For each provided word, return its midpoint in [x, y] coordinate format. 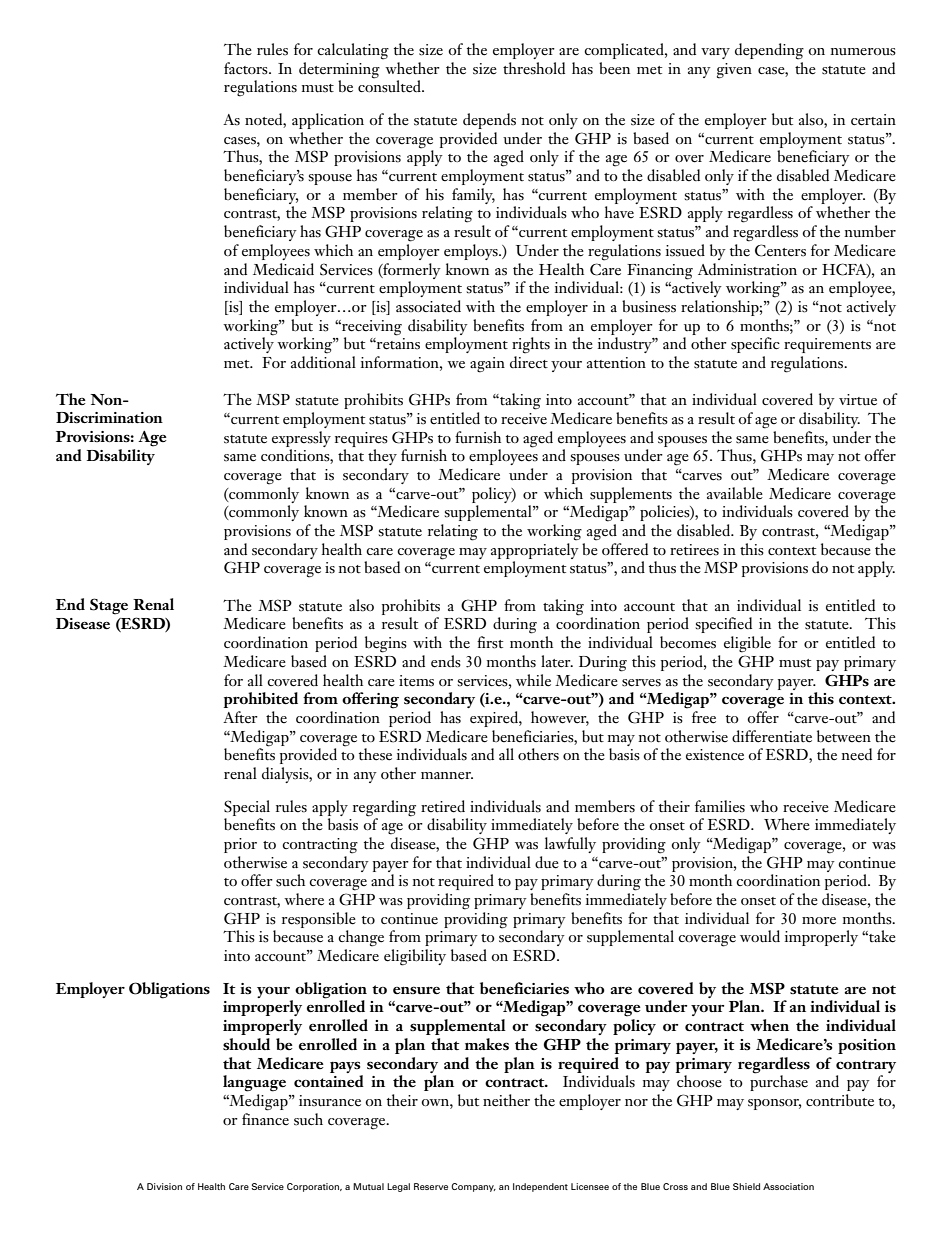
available [735, 493]
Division [164, 1186]
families [720, 806]
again [487, 365]
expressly [301, 439]
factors [247, 68]
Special [247, 808]
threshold [534, 68]
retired [443, 806]
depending [769, 51]
